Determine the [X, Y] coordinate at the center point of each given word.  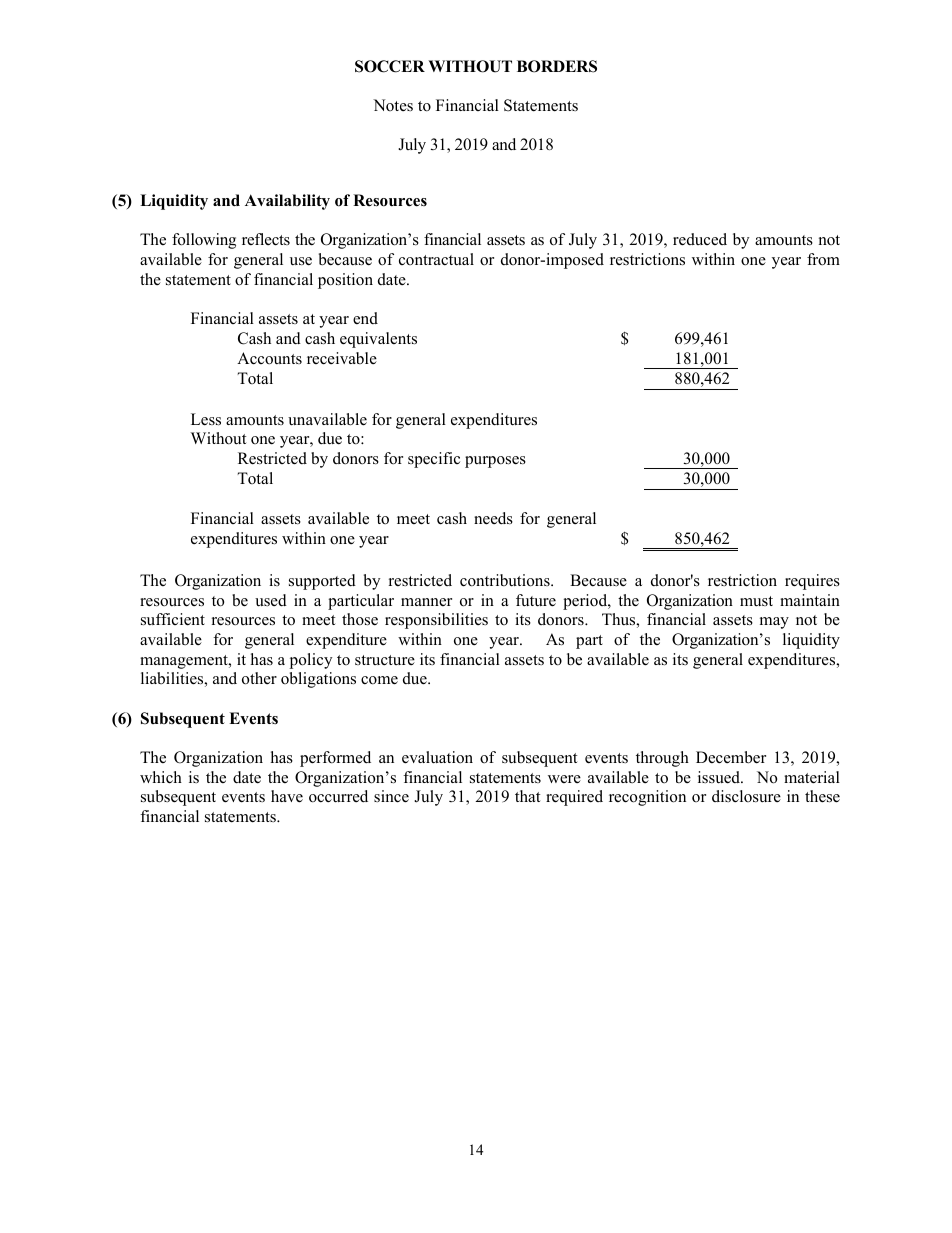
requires [812, 582]
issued [720, 777]
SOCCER [390, 66]
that [527, 796]
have [287, 796]
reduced [700, 239]
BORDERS [557, 66]
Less [206, 419]
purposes [495, 462]
